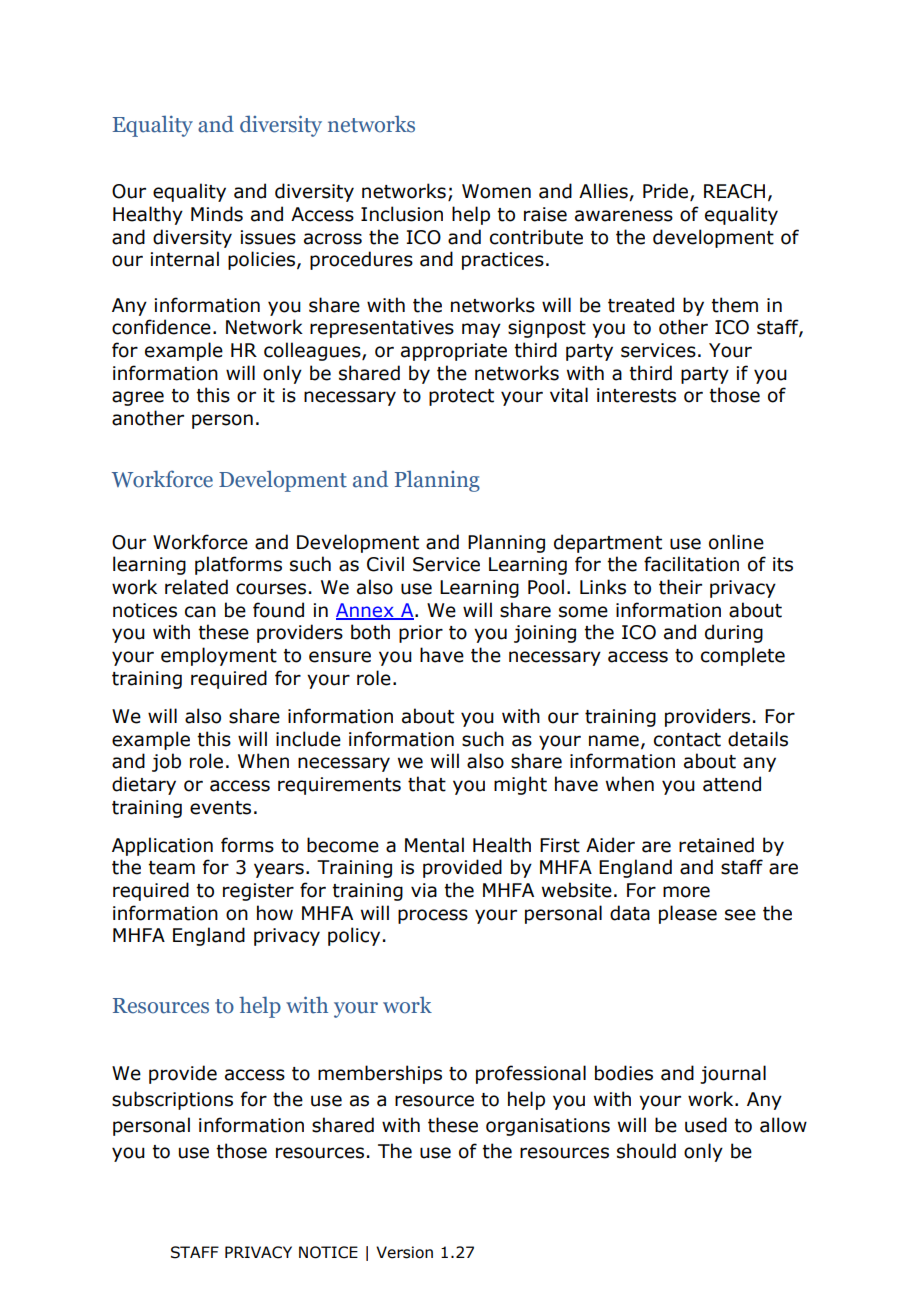 This page has height=1308, width=924. What do you see at coordinates (166, 762) in the page?
I see `job` at bounding box center [166, 762].
